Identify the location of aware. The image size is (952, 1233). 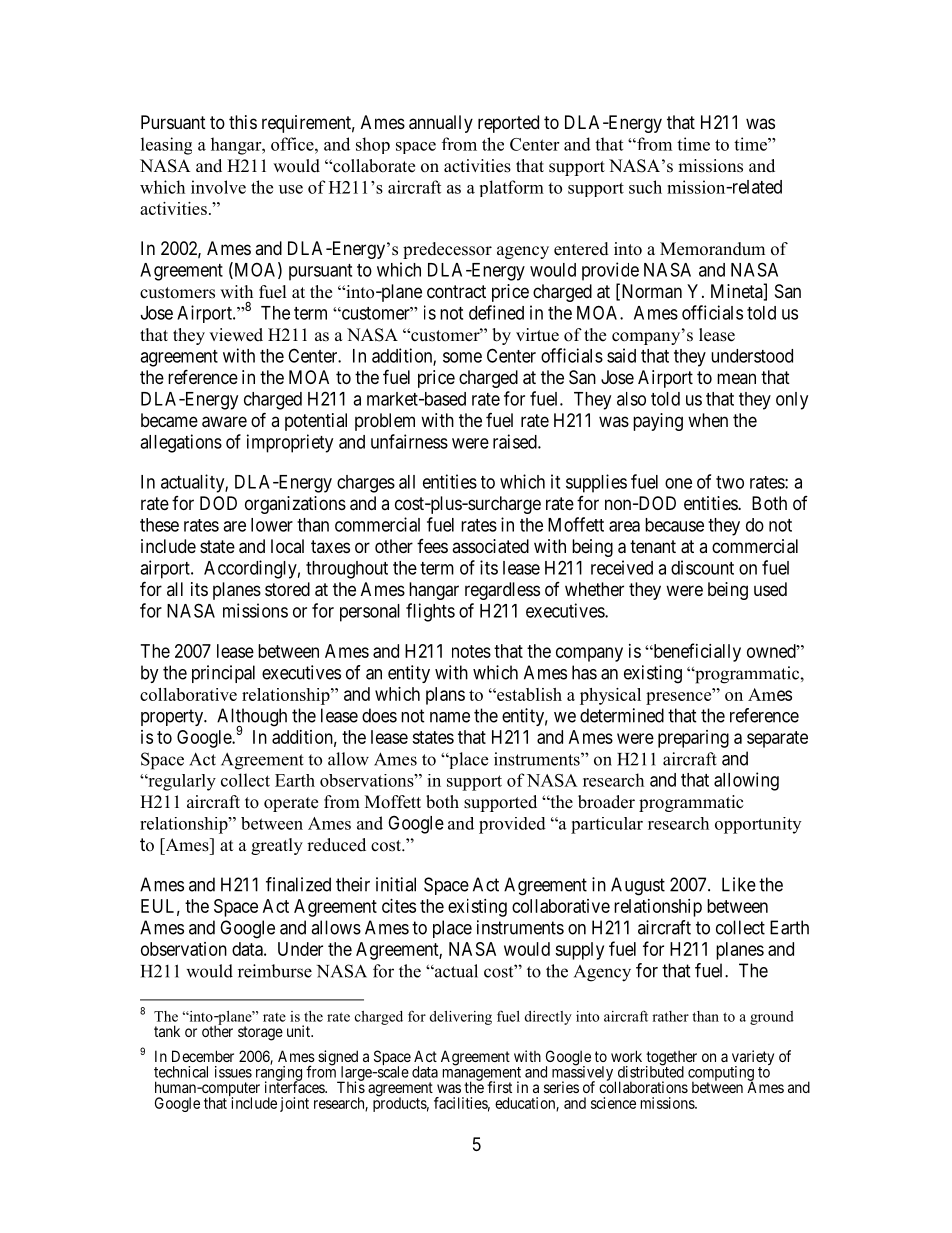
(224, 422).
